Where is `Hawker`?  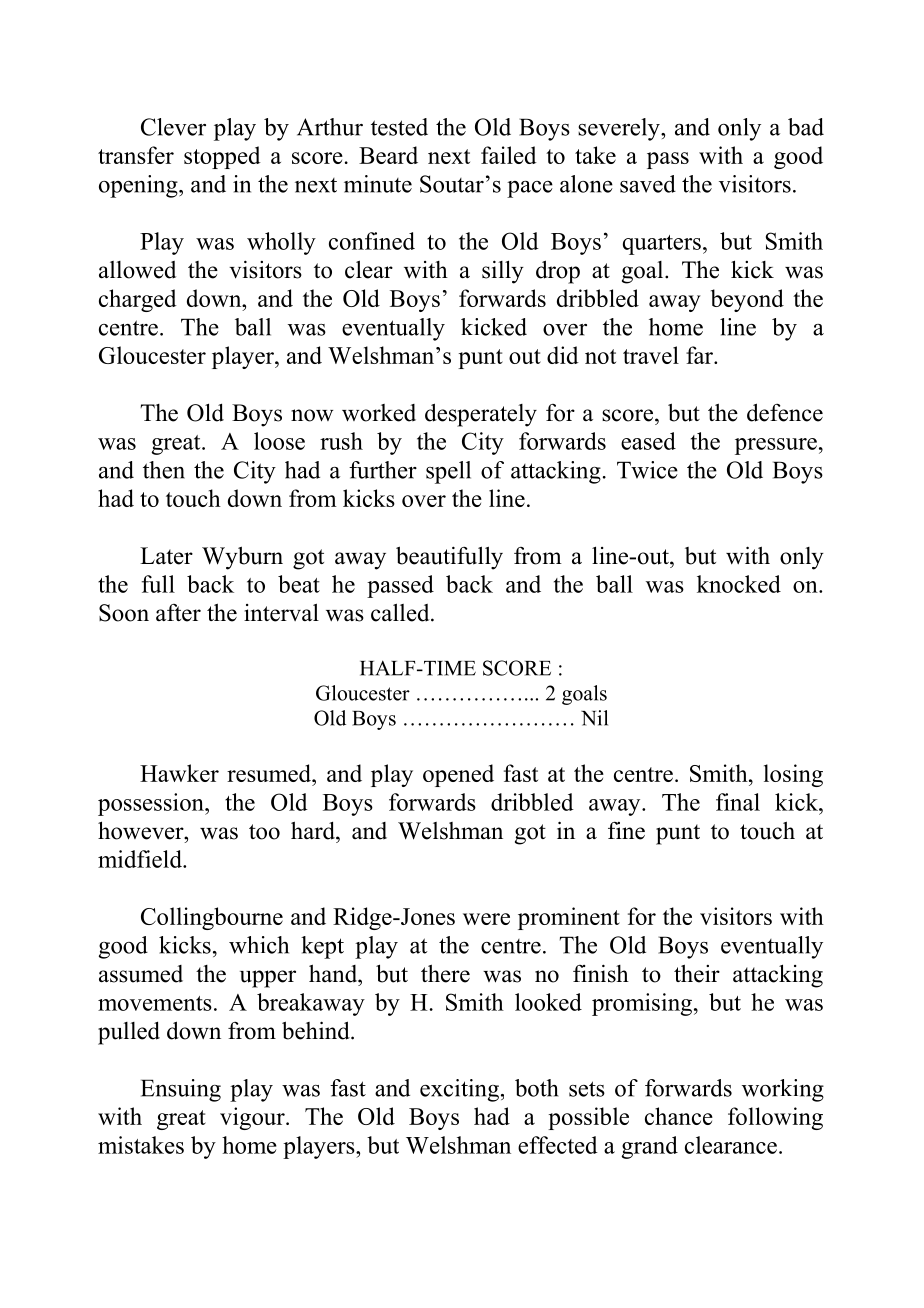
Hawker is located at coordinates (179, 773).
